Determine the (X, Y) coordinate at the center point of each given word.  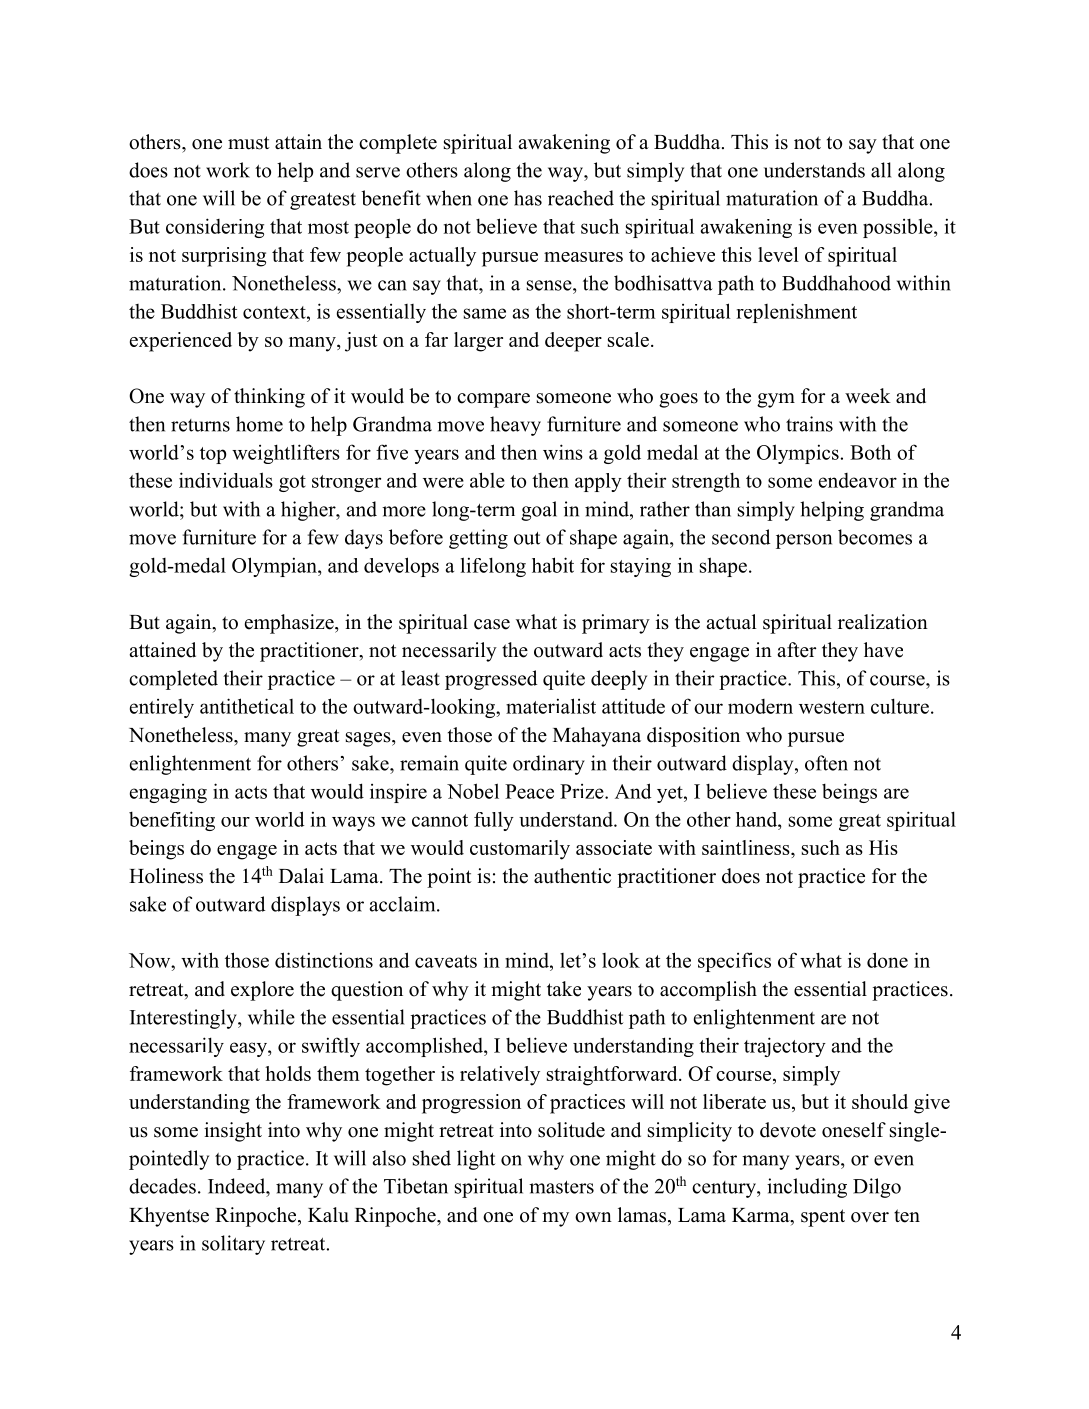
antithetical (247, 706)
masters (561, 1187)
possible (899, 228)
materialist (551, 706)
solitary (233, 1245)
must (249, 143)
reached (581, 198)
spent (823, 1218)
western (832, 707)
